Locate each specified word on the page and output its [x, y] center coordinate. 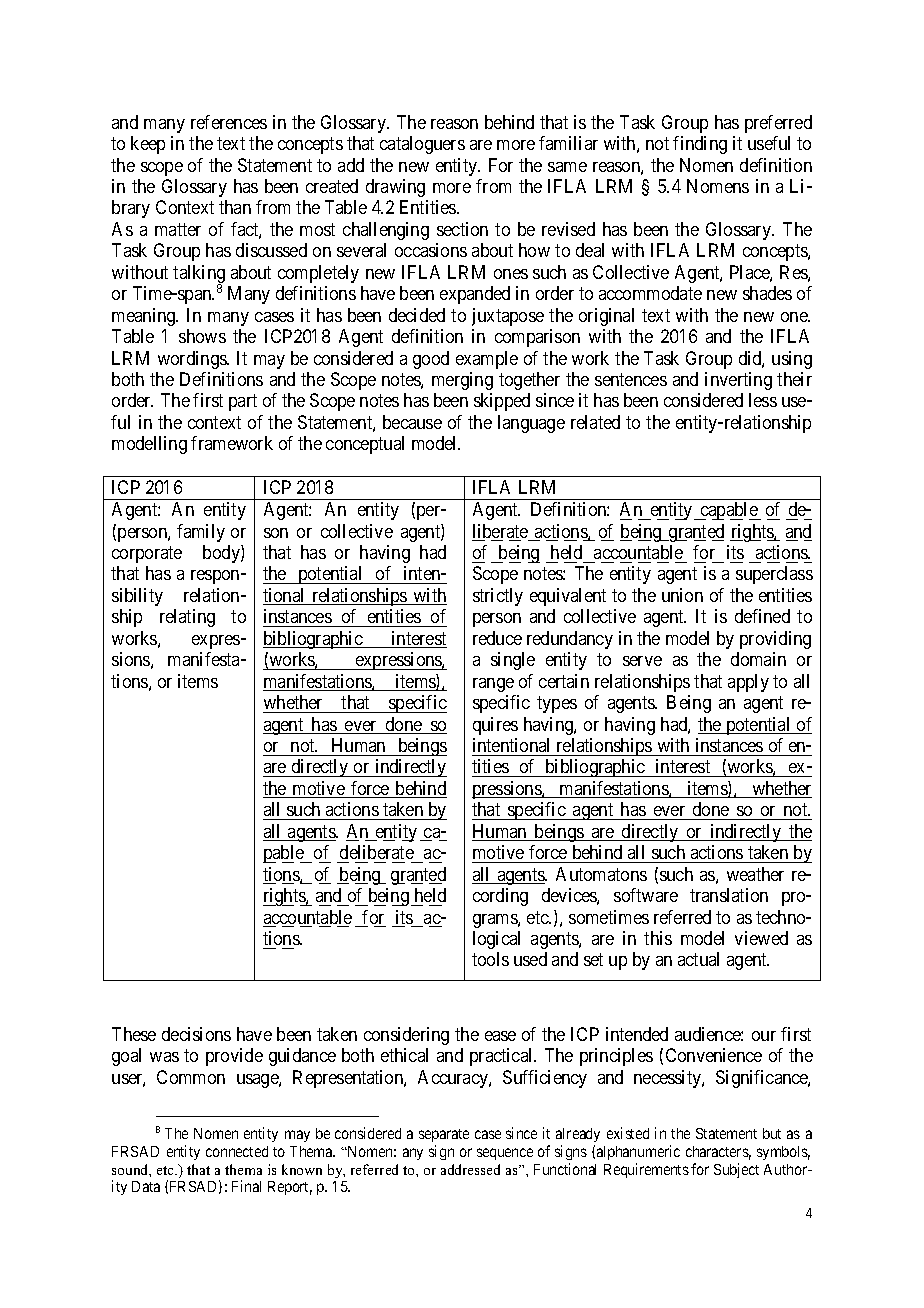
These [134, 1034]
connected [237, 1151]
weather [755, 874]
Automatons [601, 874]
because [412, 422]
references [229, 122]
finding [700, 145]
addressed [470, 1169]
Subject [736, 1170]
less [763, 400]
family [201, 533]
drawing [395, 188]
